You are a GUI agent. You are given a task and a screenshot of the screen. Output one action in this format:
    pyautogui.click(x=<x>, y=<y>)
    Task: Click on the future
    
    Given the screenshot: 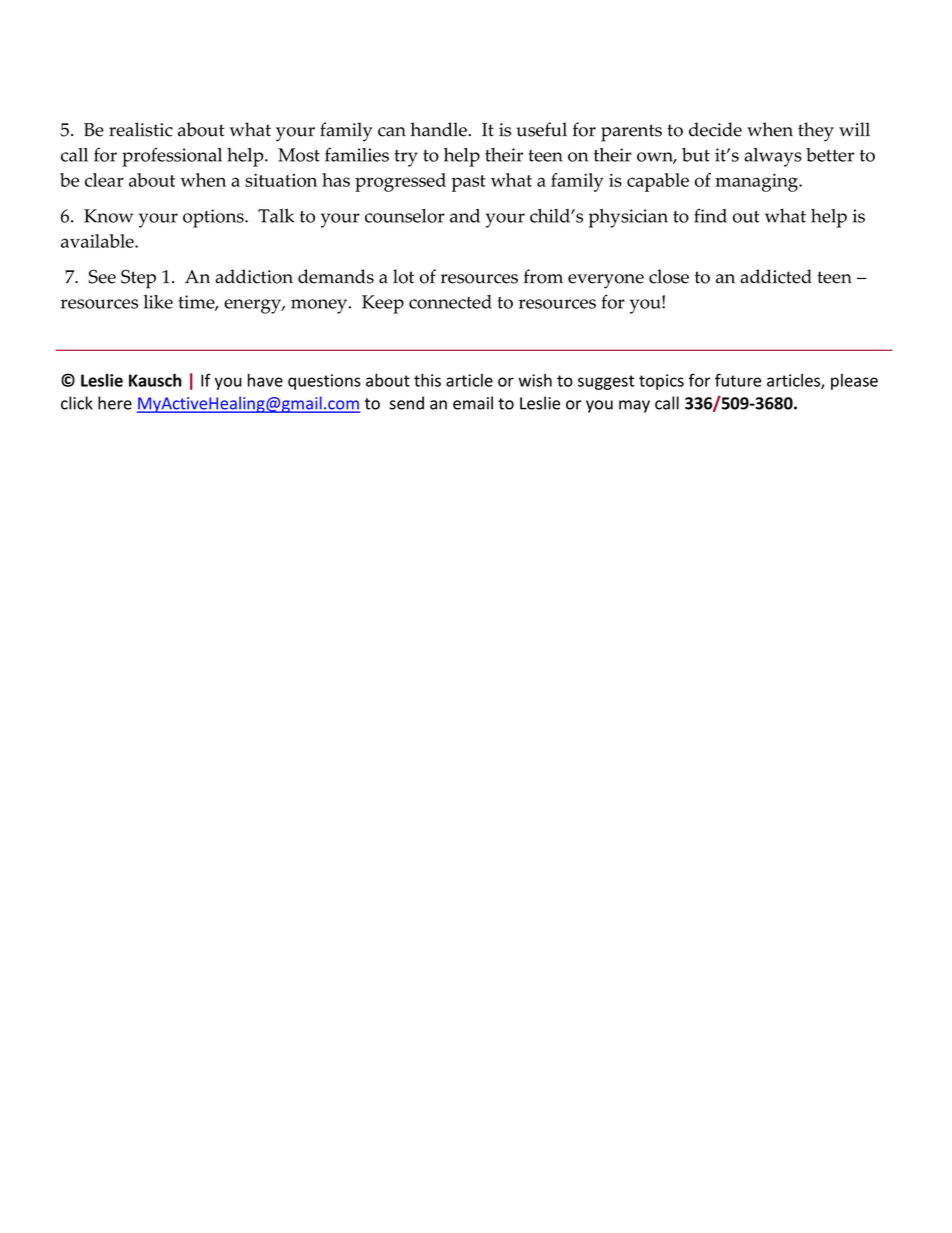 What is the action you would take?
    pyautogui.click(x=738, y=380)
